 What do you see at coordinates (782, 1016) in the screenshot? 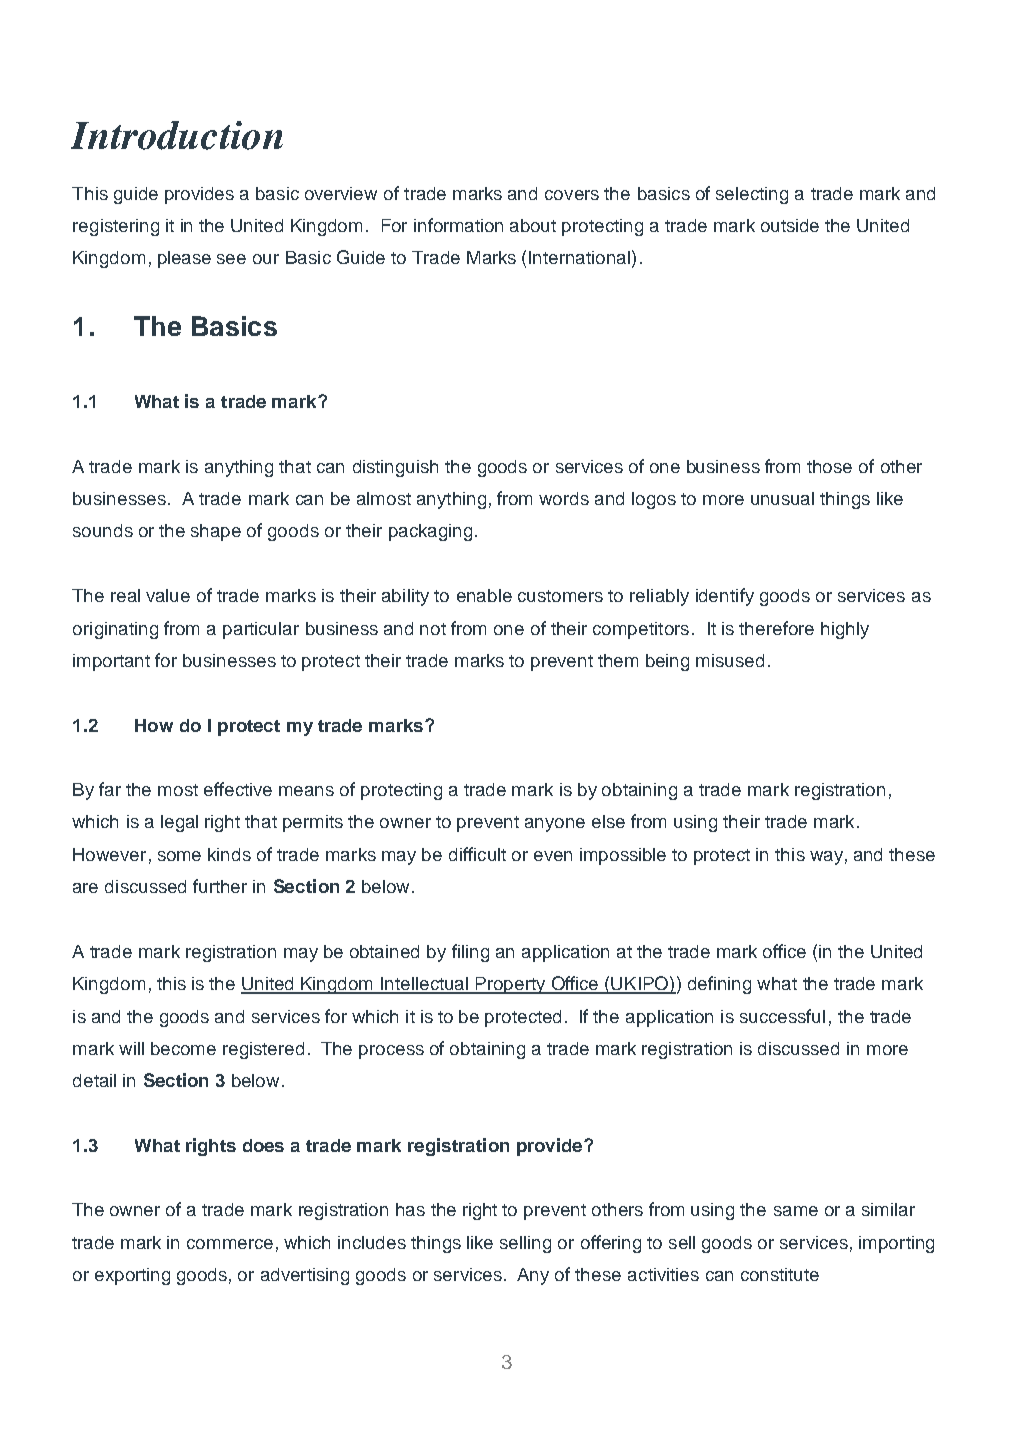
I see `successful` at bounding box center [782, 1016].
